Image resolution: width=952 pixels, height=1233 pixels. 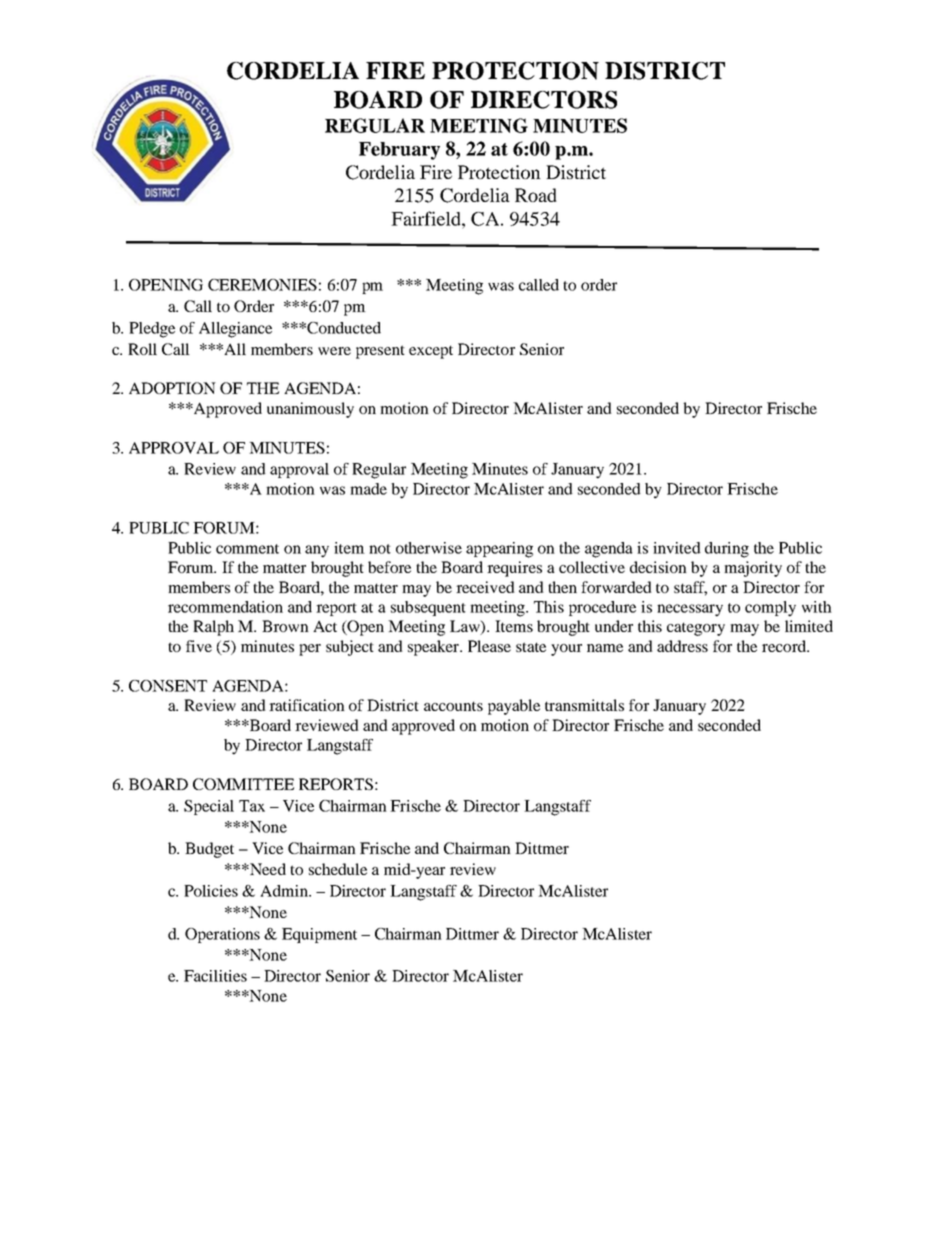 I want to click on made, so click(x=368, y=489).
